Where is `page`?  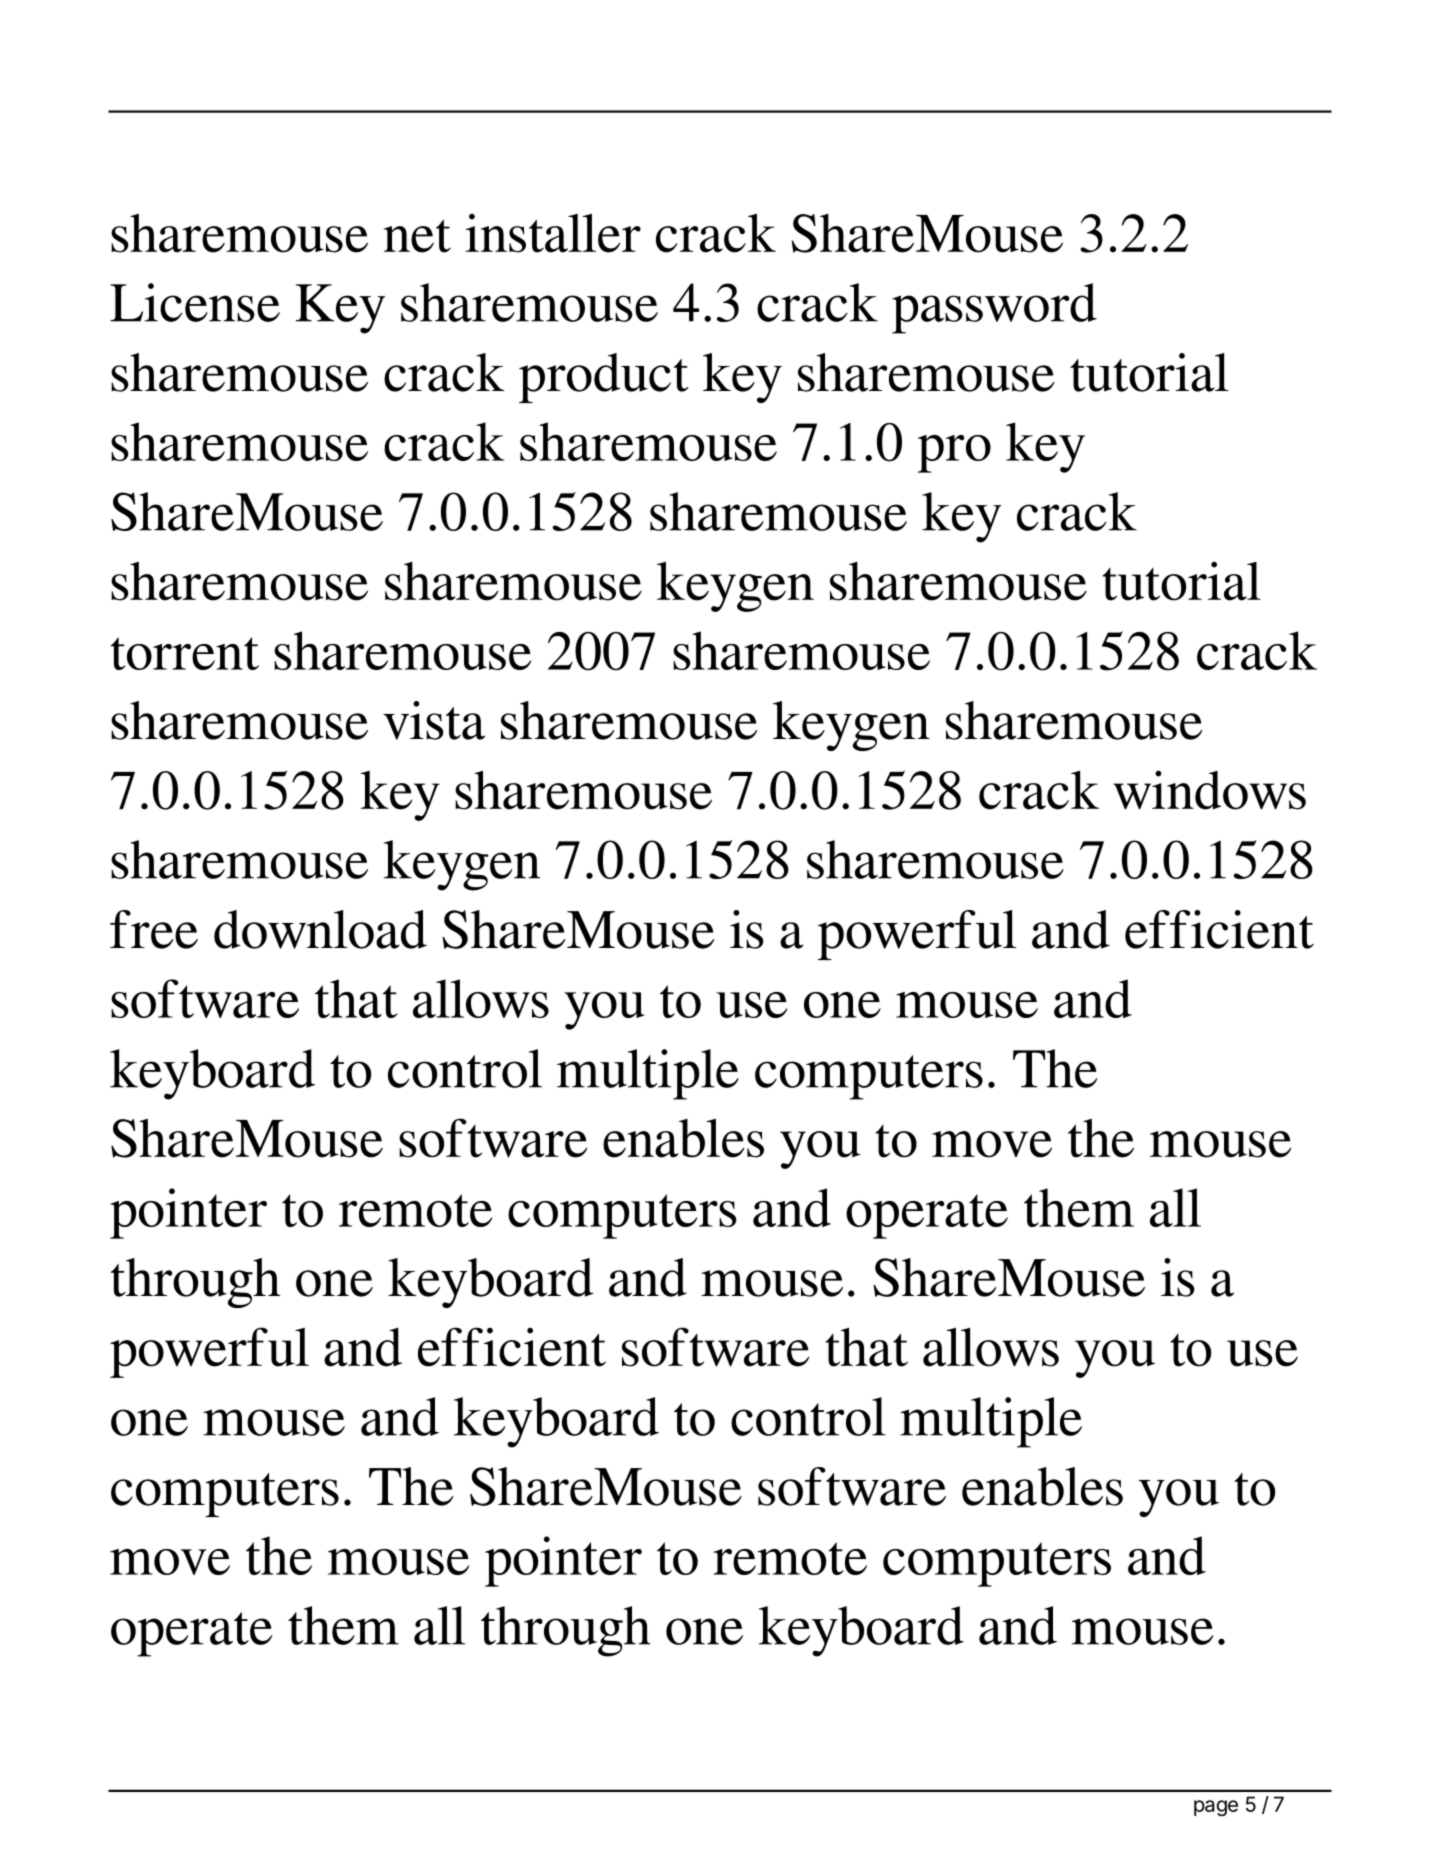 page is located at coordinates (1216, 1808).
